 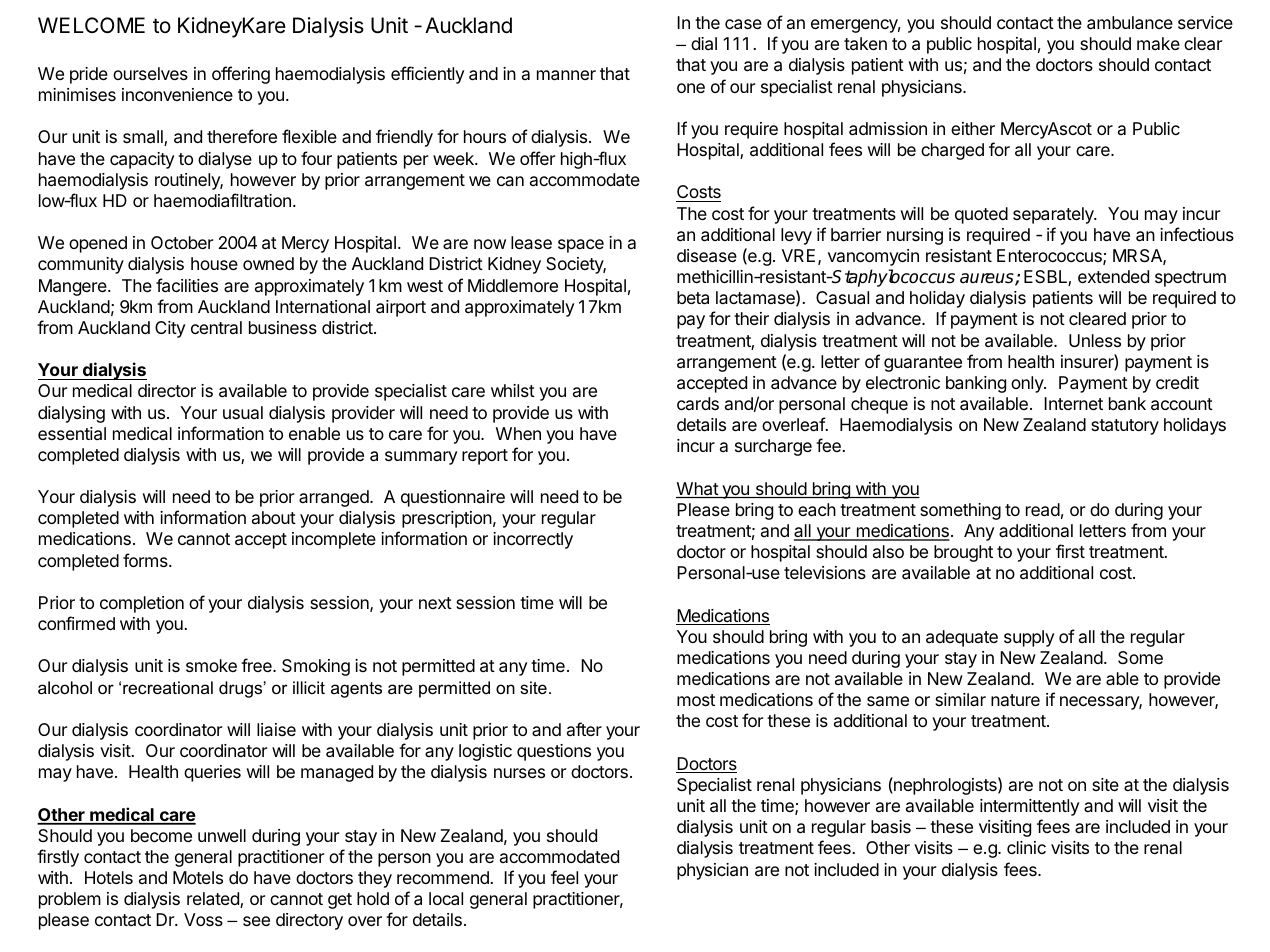 I want to click on completion, so click(x=142, y=604).
